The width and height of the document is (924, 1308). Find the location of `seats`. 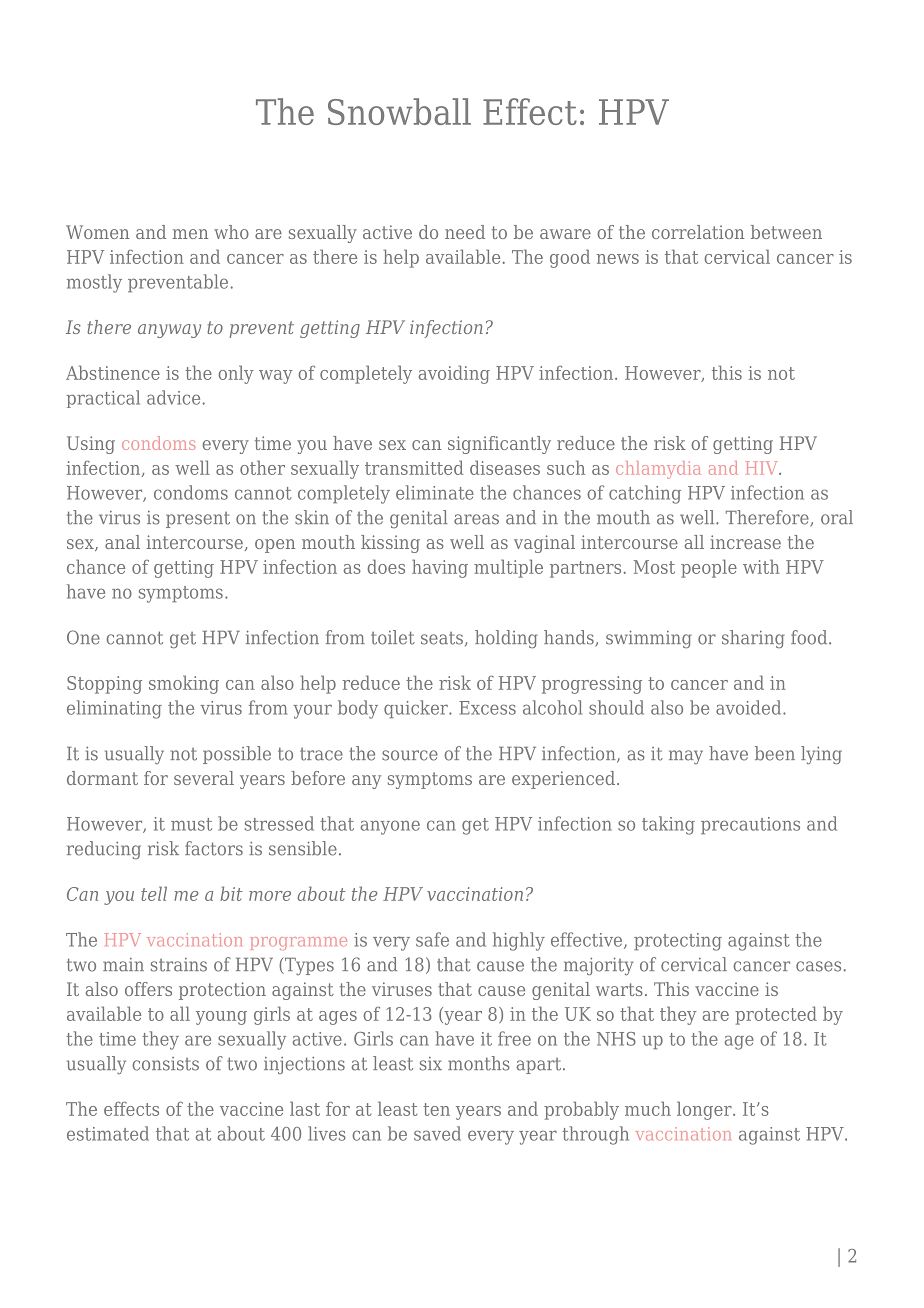

seats is located at coordinates (442, 638).
